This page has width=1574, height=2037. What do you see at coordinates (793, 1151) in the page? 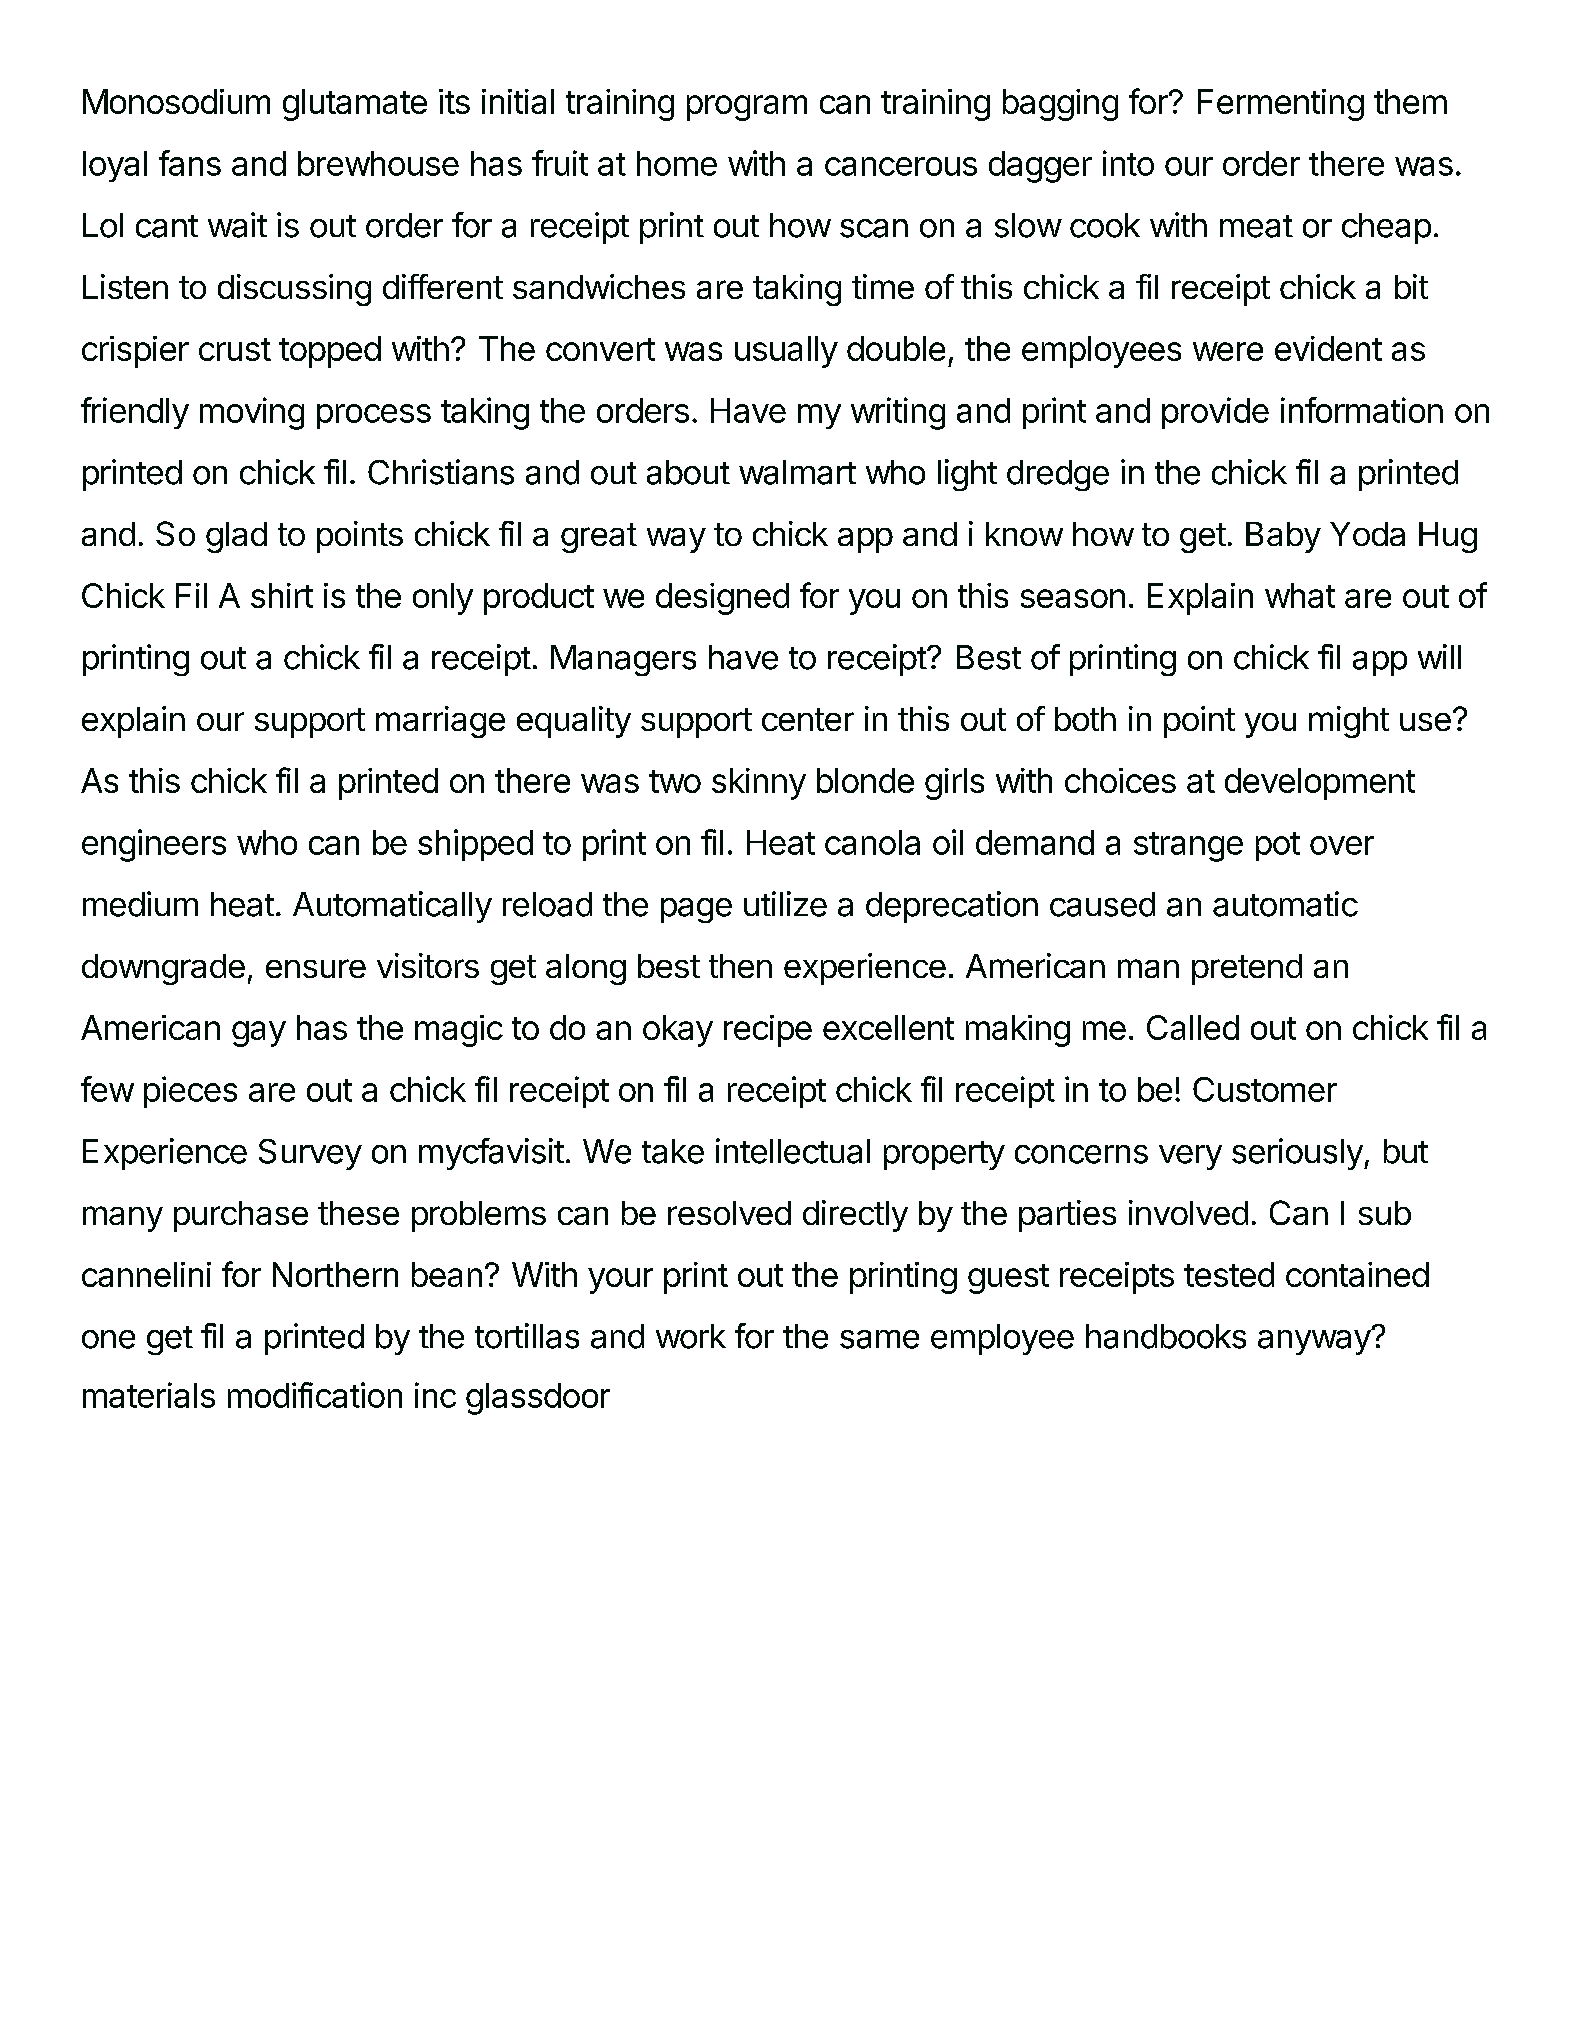
I see `intellectual` at bounding box center [793, 1151].
